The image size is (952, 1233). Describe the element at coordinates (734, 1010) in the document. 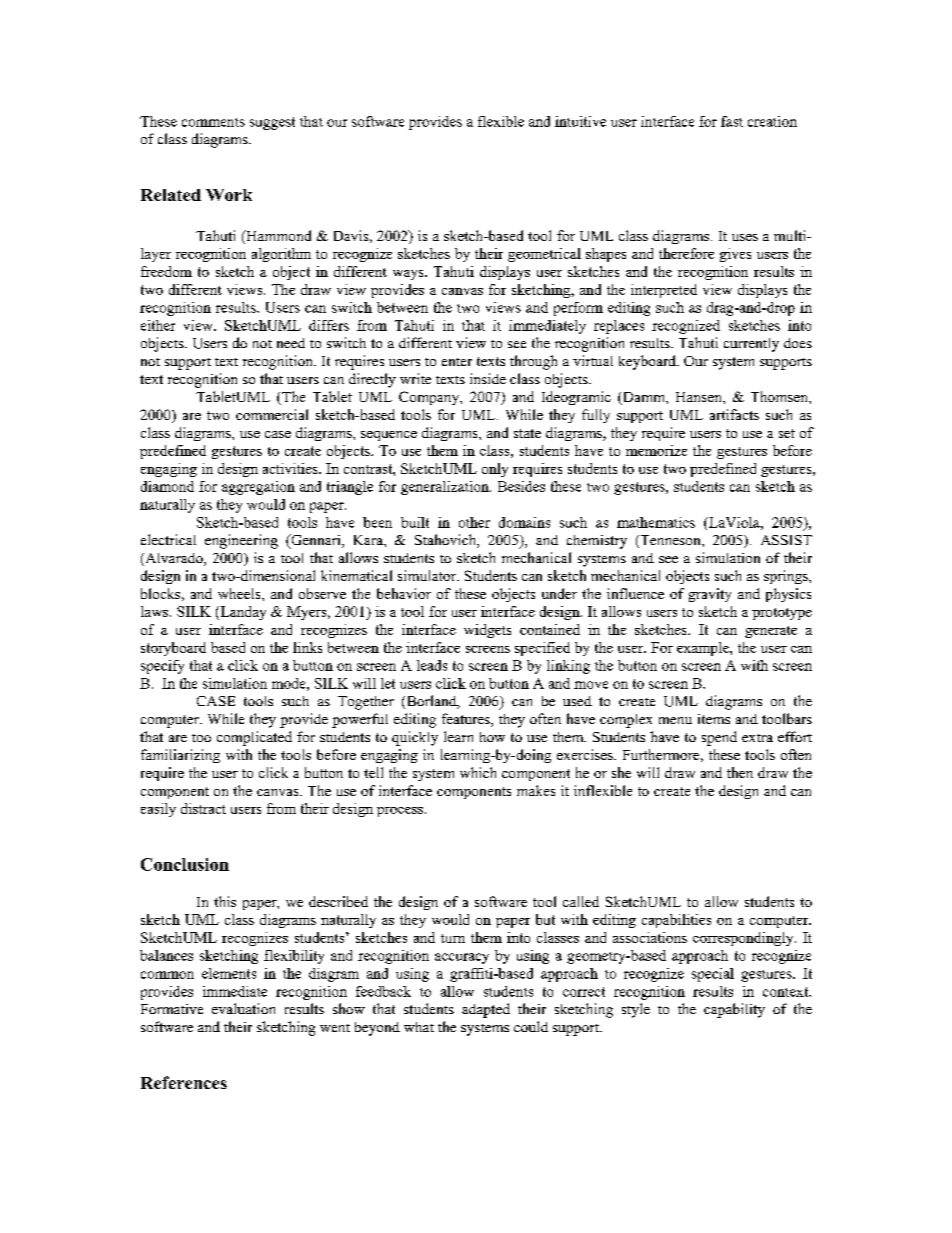

I see `capability` at that location.
